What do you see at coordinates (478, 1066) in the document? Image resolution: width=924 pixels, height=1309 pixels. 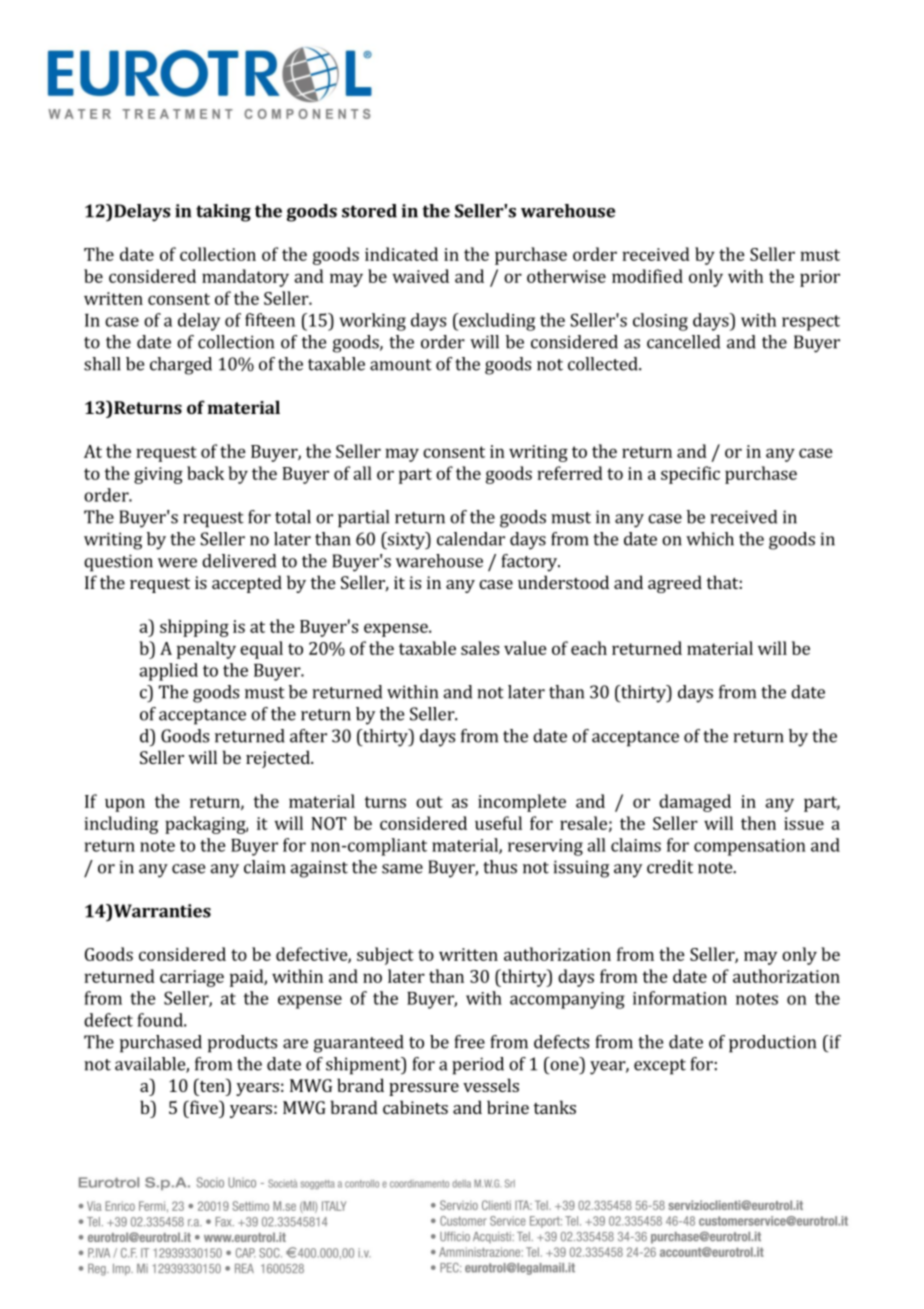 I see `period` at bounding box center [478, 1066].
